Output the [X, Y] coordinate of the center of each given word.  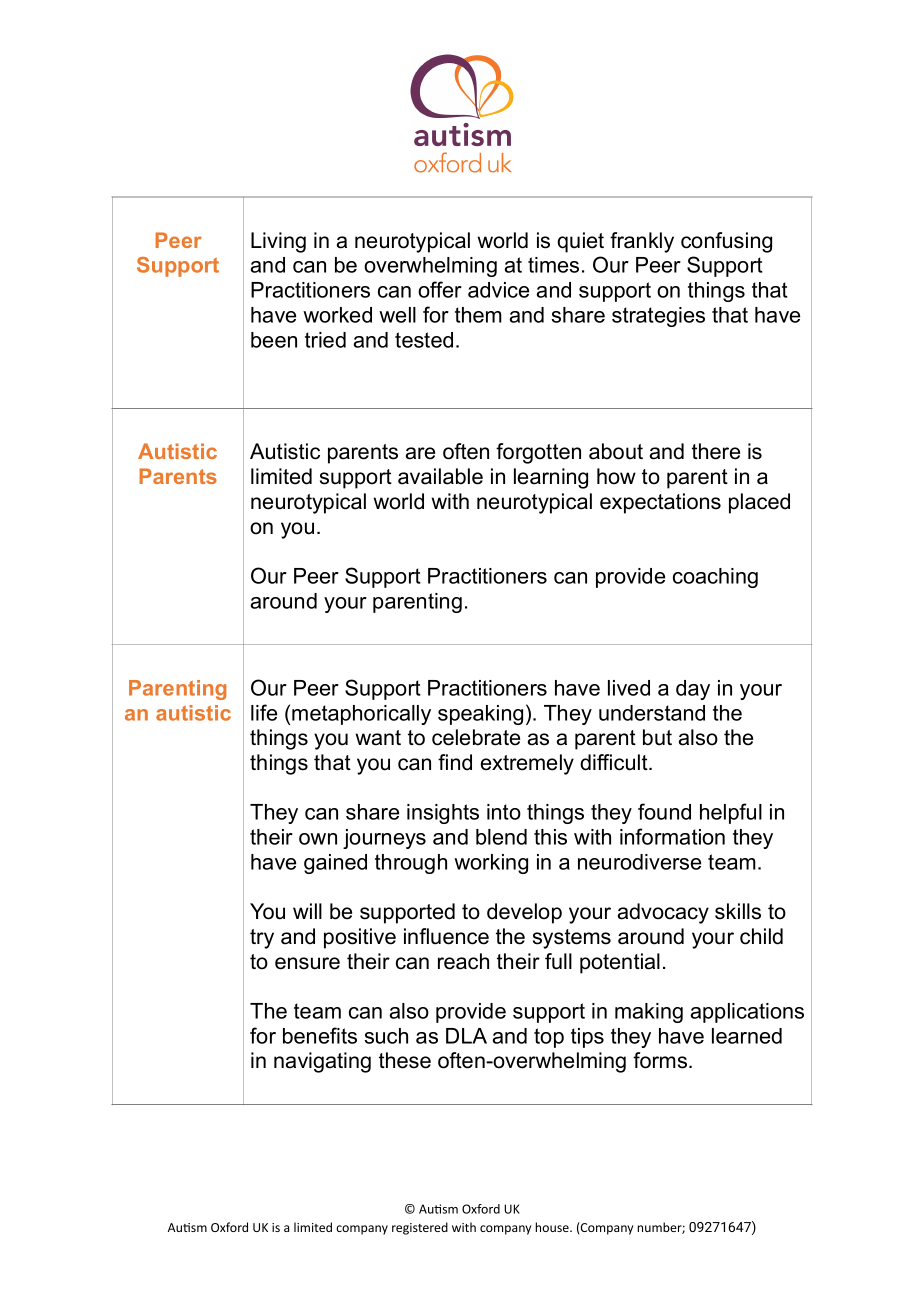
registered [420, 1228]
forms [661, 1060]
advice [498, 290]
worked [337, 315]
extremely [527, 764]
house [553, 1227]
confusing [726, 242]
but [657, 737]
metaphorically [361, 715]
